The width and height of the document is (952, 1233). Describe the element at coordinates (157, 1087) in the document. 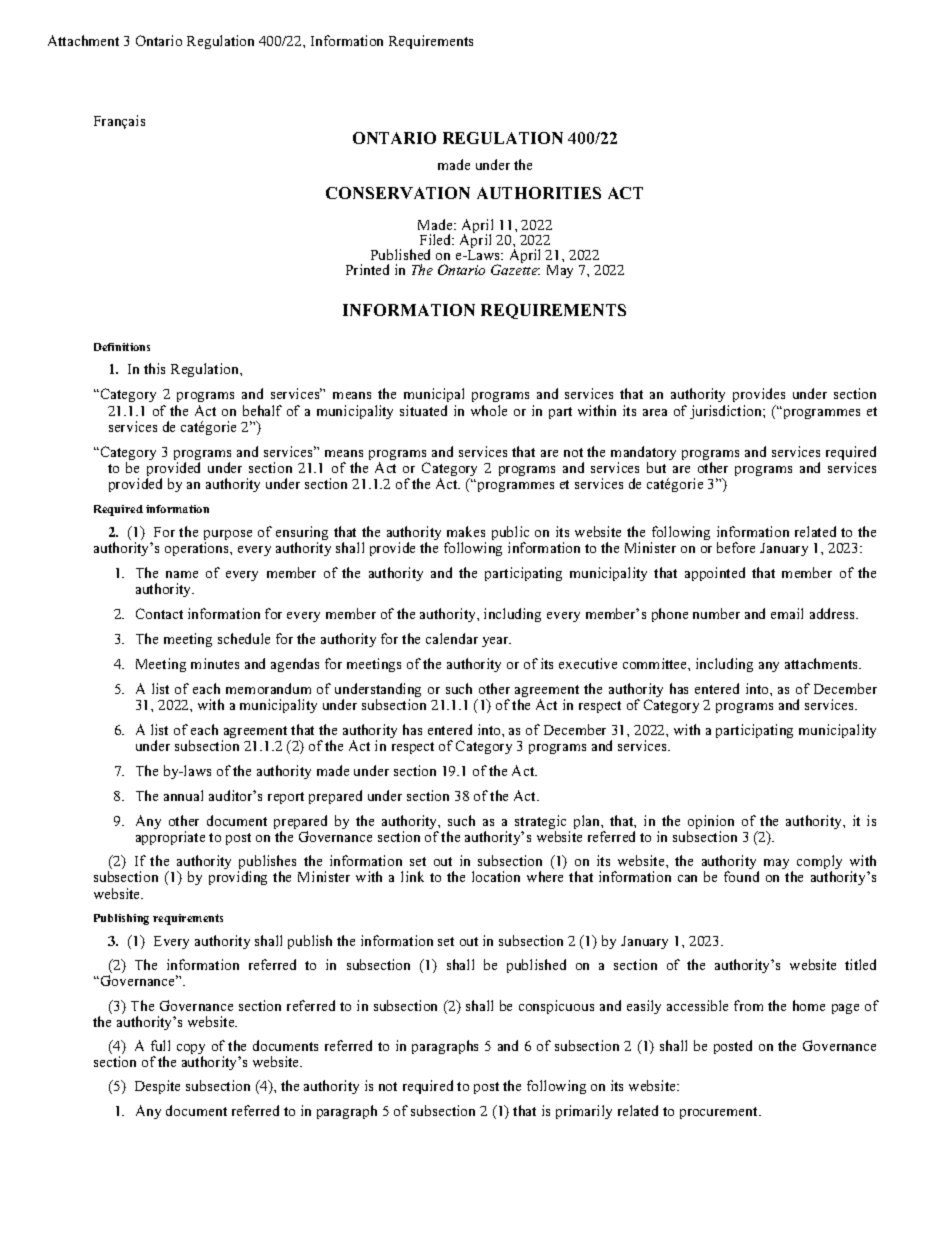

I see `Despite` at that location.
